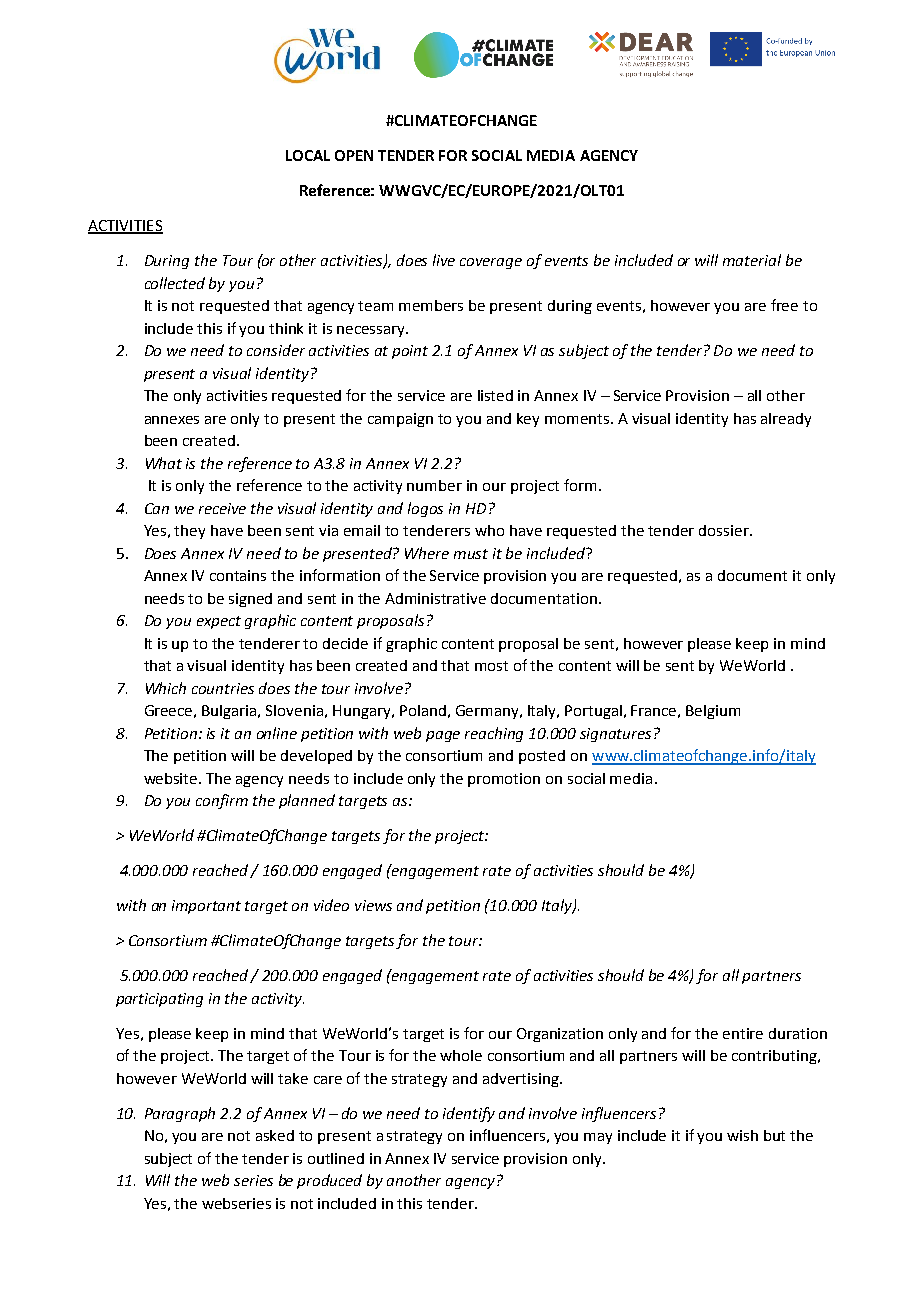  What do you see at coordinates (786, 420) in the document?
I see `already` at bounding box center [786, 420].
